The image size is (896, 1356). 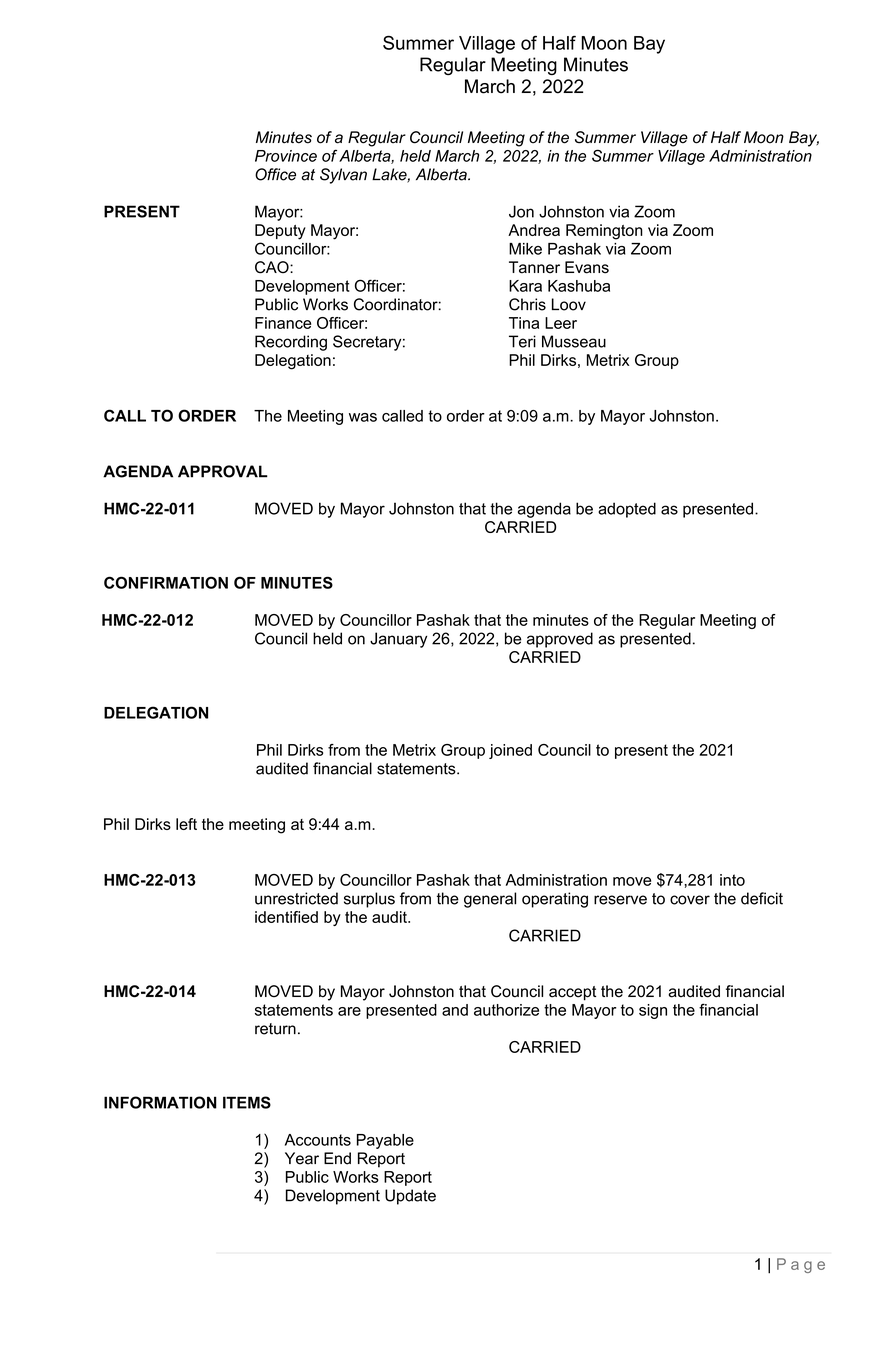 I want to click on Year, so click(x=302, y=1158).
